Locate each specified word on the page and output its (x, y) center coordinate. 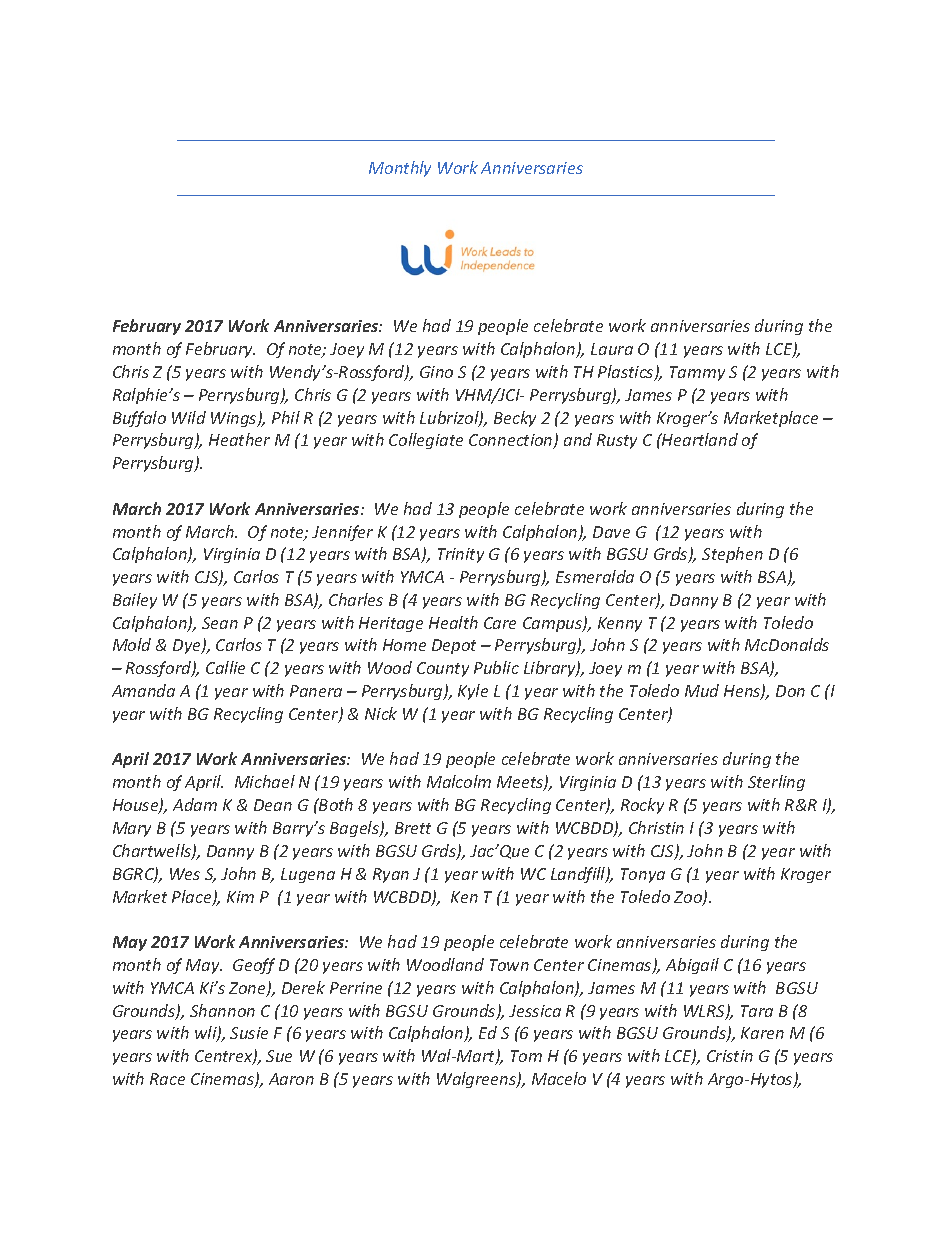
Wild (189, 417)
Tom (526, 1056)
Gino (436, 372)
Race (167, 1079)
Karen (762, 1033)
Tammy (697, 373)
